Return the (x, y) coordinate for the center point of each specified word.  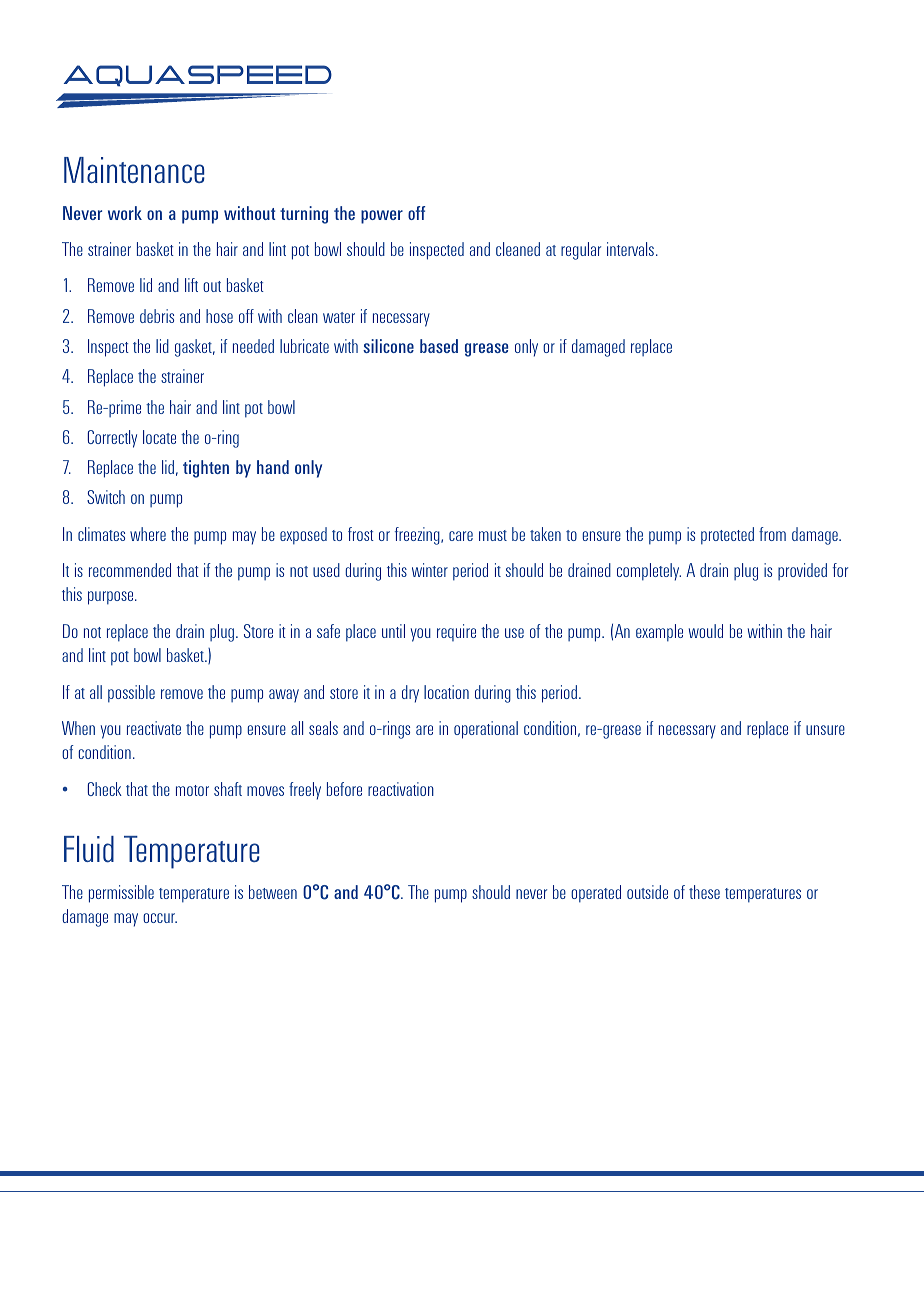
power (382, 217)
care (461, 536)
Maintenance (134, 170)
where (148, 534)
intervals (630, 249)
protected (727, 536)
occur (160, 918)
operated (596, 894)
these (704, 892)
